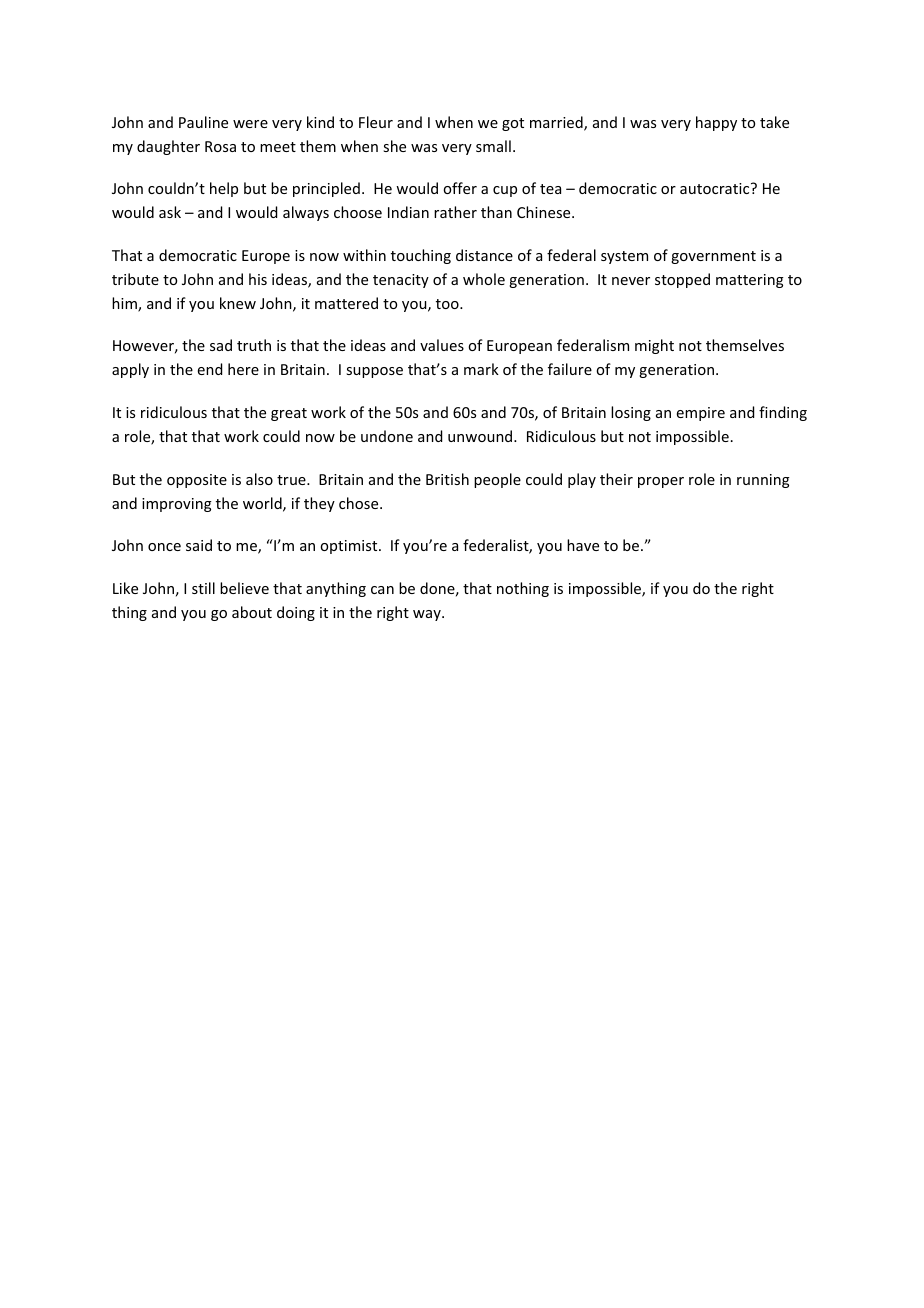 Image resolution: width=924 pixels, height=1308 pixels. I want to click on might, so click(654, 346).
